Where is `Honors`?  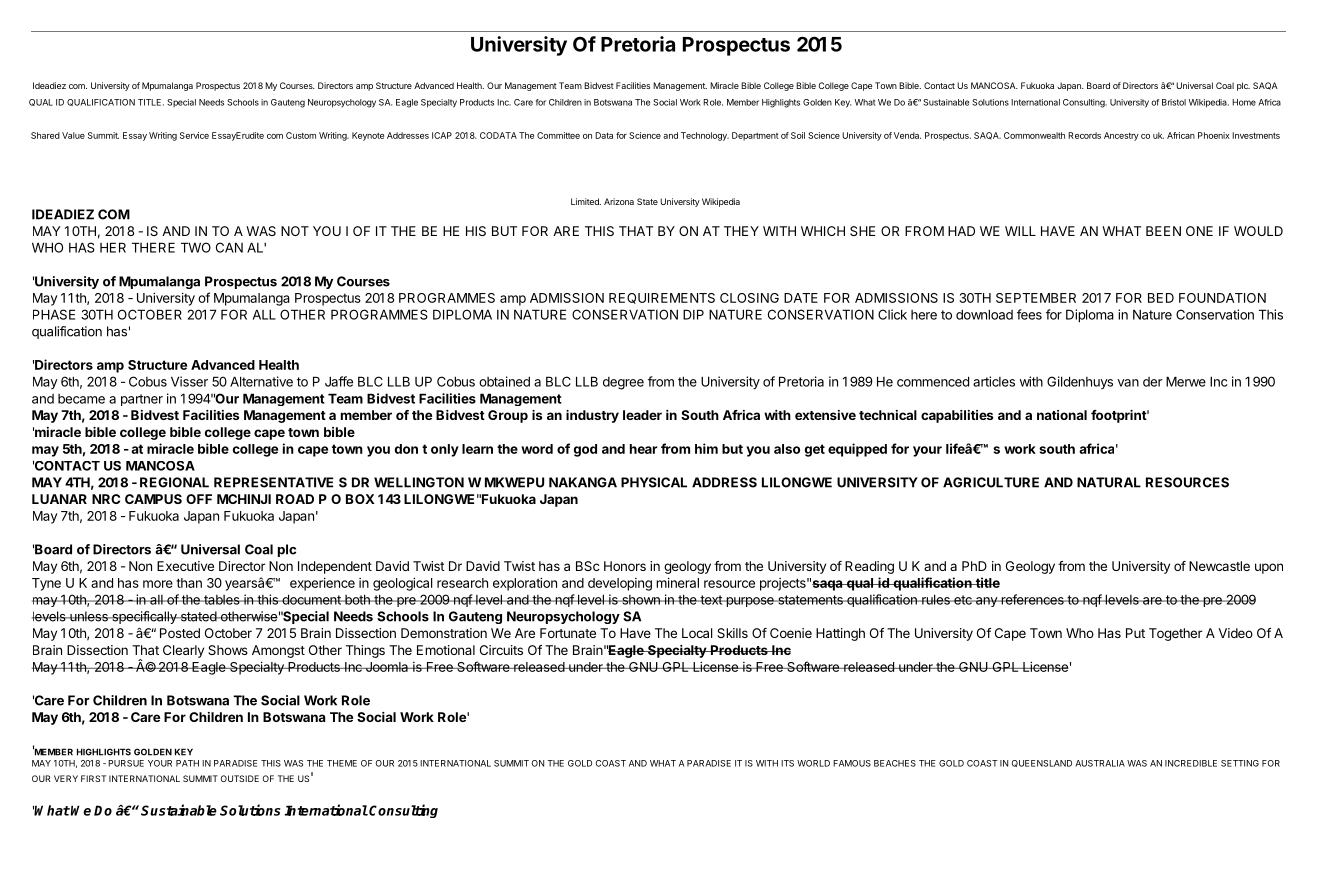 Honors is located at coordinates (625, 566).
